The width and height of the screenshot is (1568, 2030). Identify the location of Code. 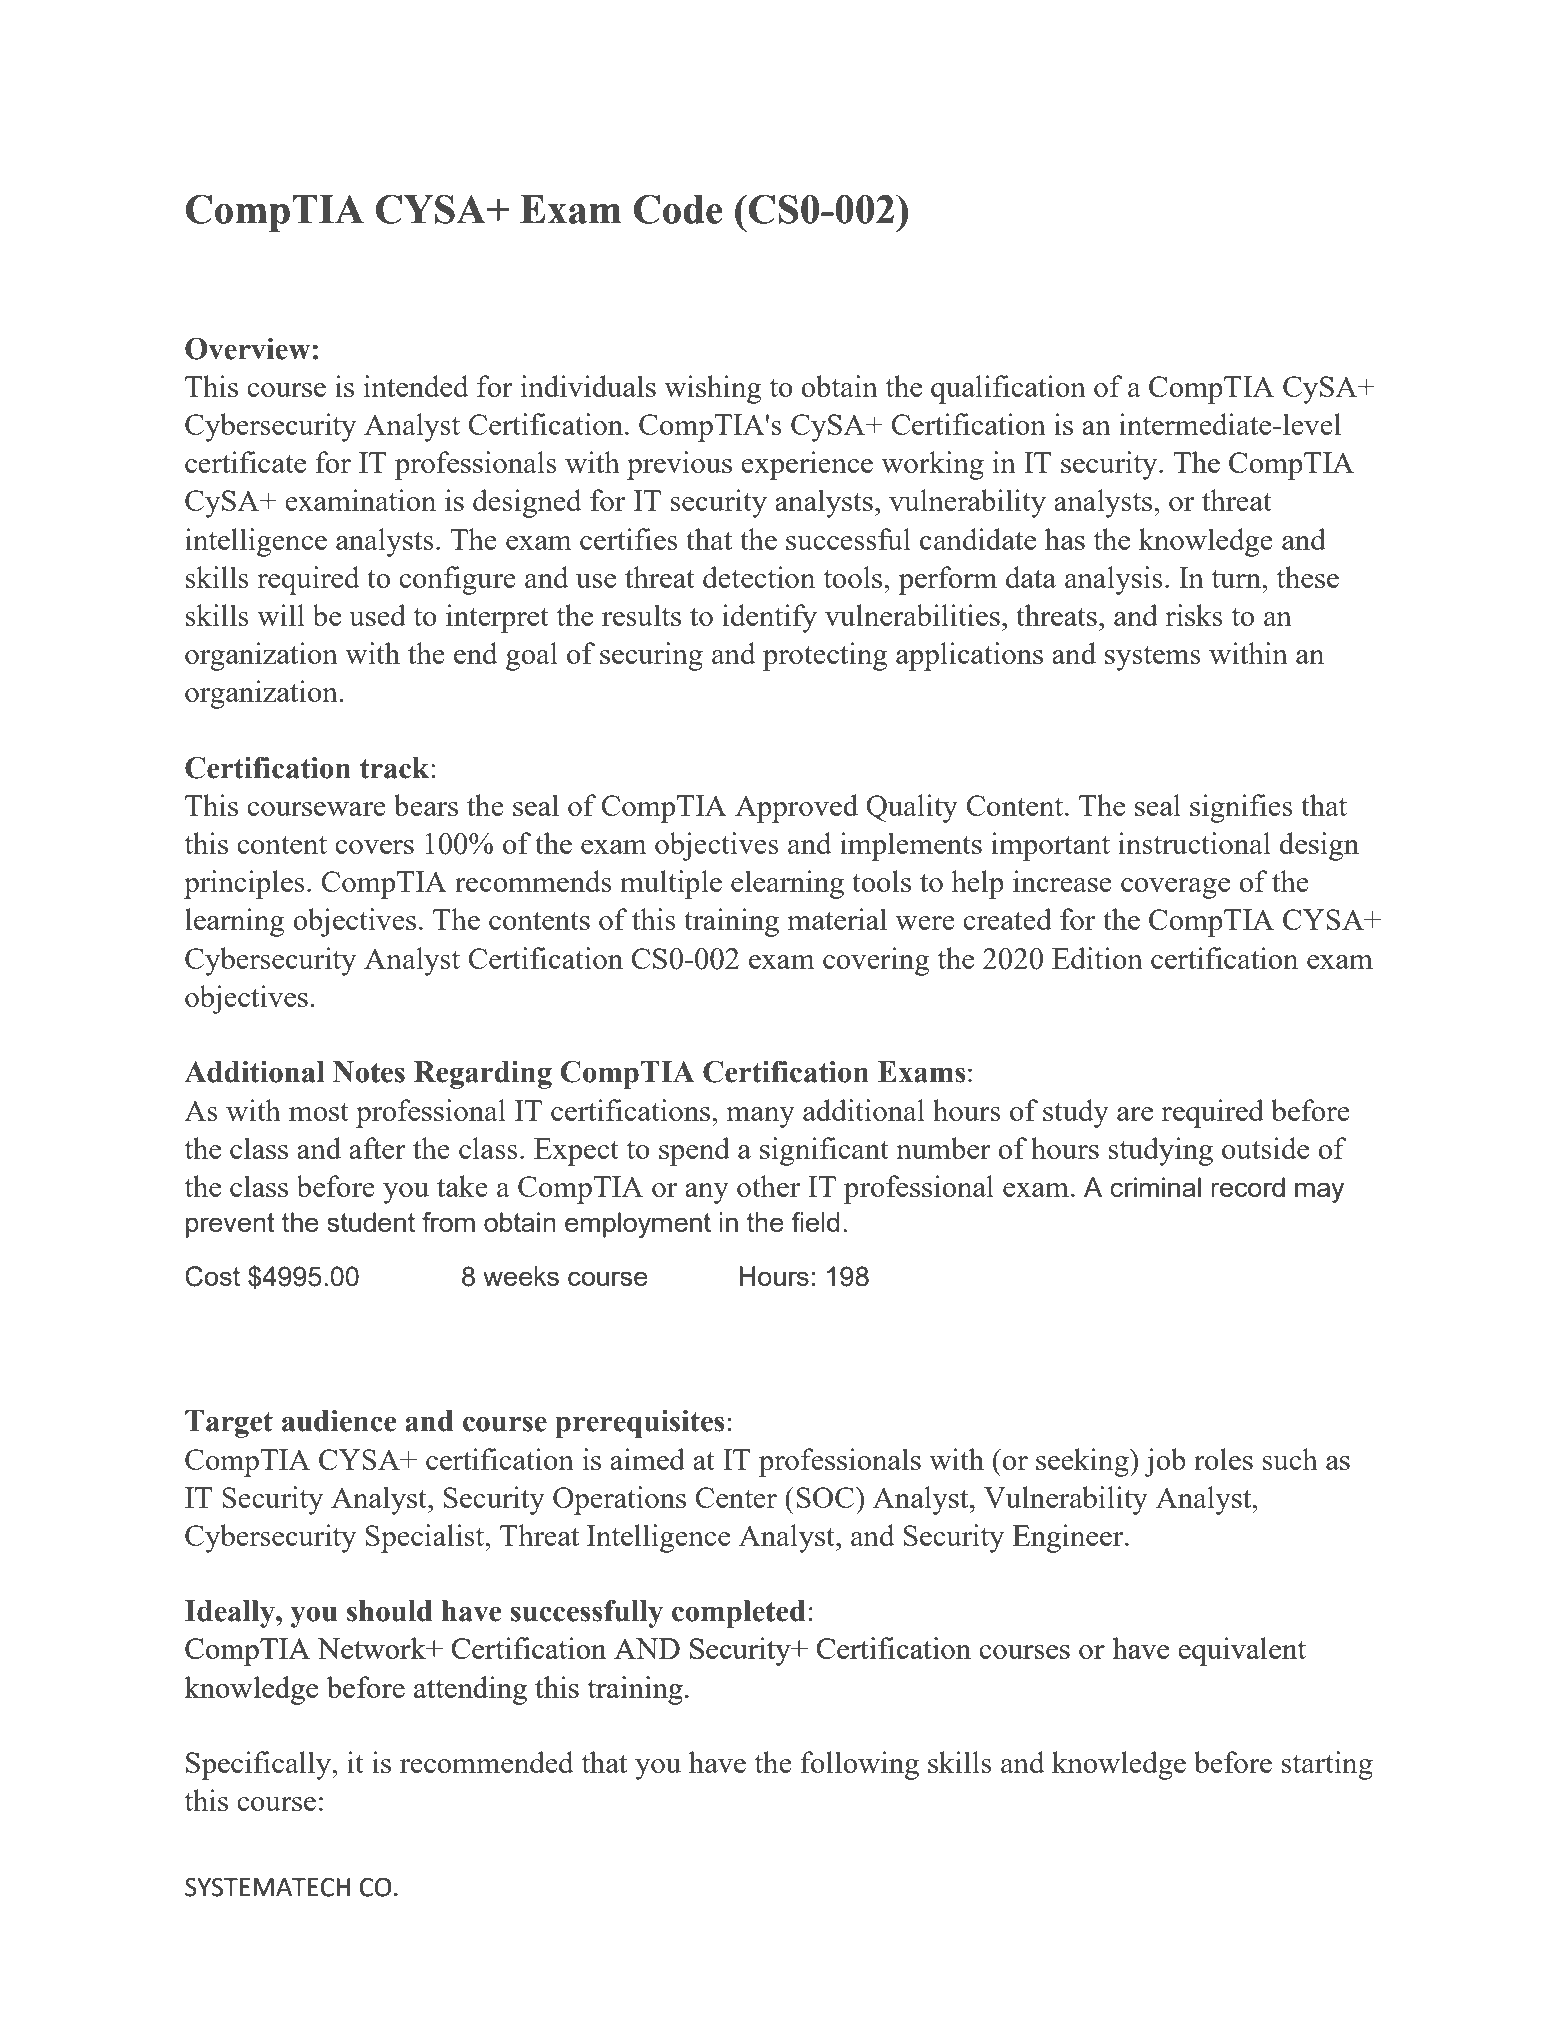
(678, 209).
